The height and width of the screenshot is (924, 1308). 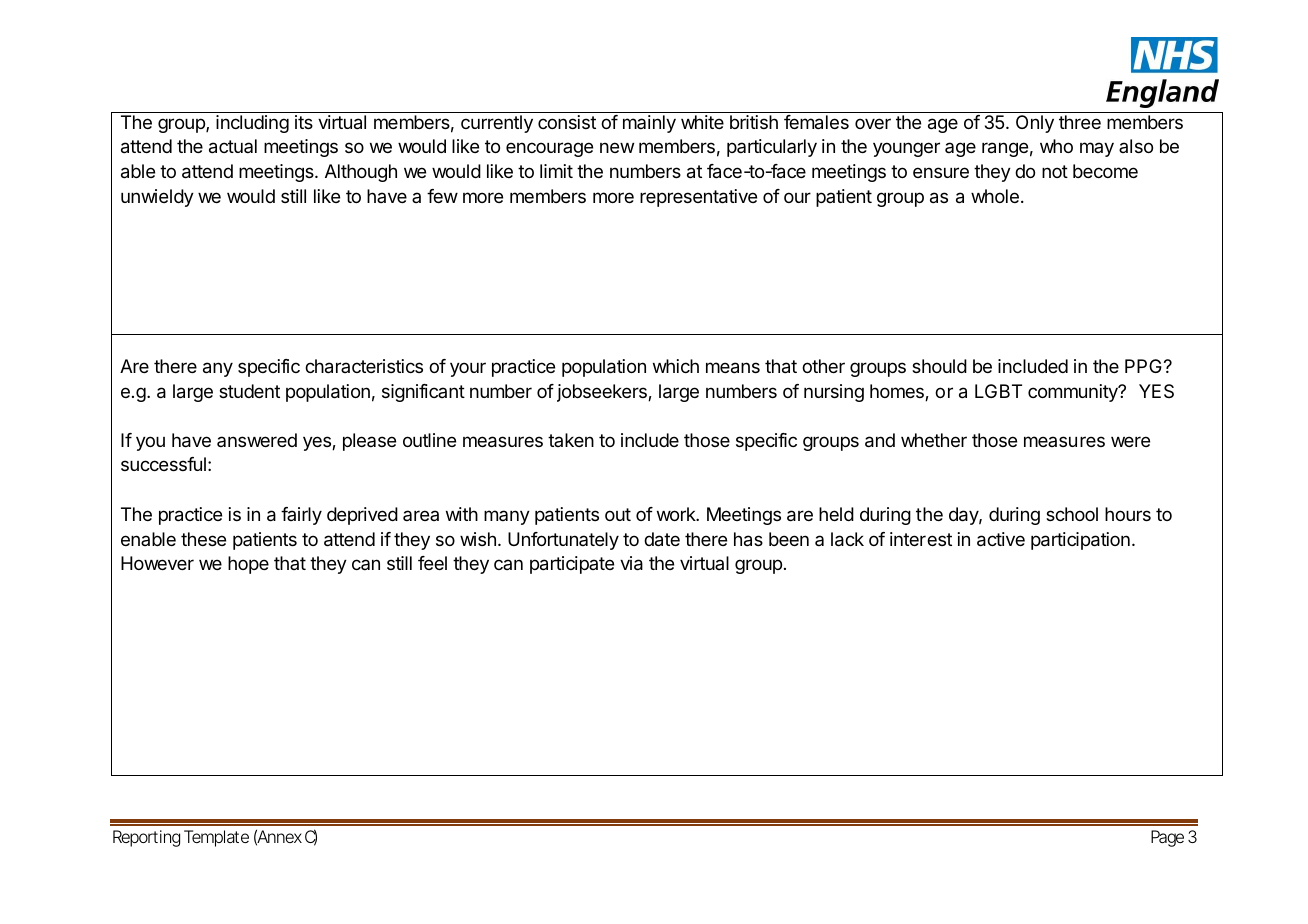 What do you see at coordinates (233, 146) in the screenshot?
I see `actual` at bounding box center [233, 146].
